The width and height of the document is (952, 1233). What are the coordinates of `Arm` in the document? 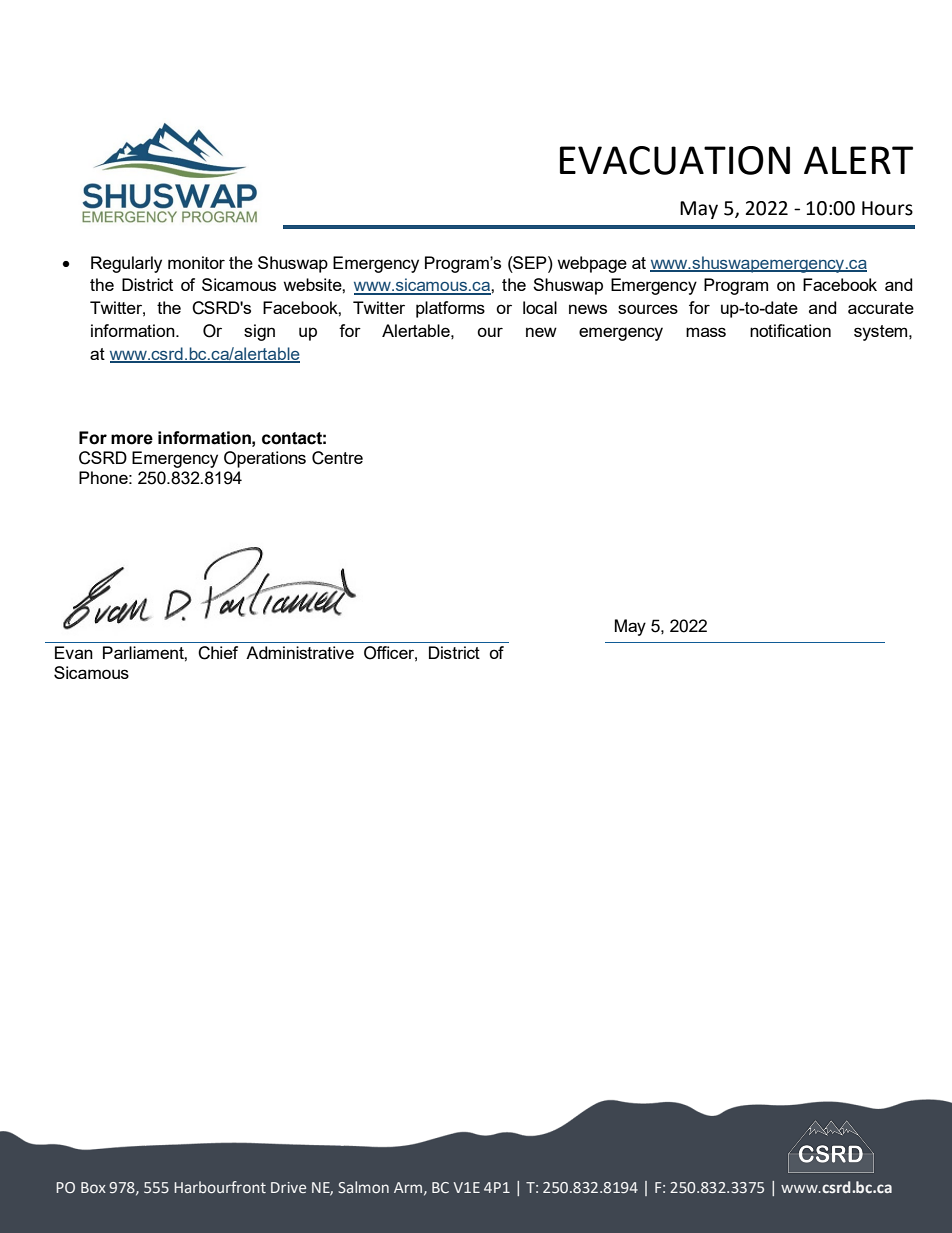 It's located at (408, 1187).
